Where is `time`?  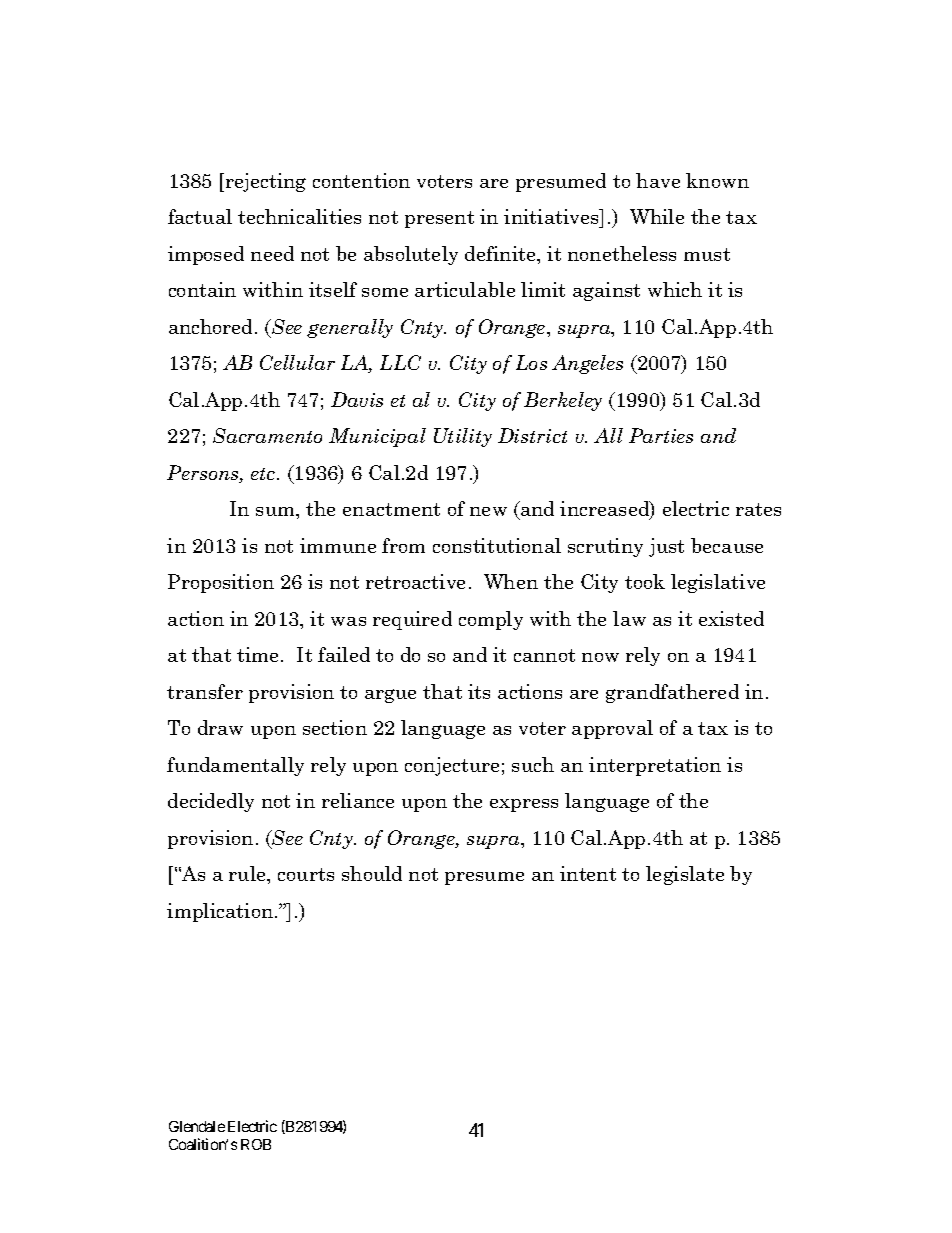 time is located at coordinates (259, 654).
